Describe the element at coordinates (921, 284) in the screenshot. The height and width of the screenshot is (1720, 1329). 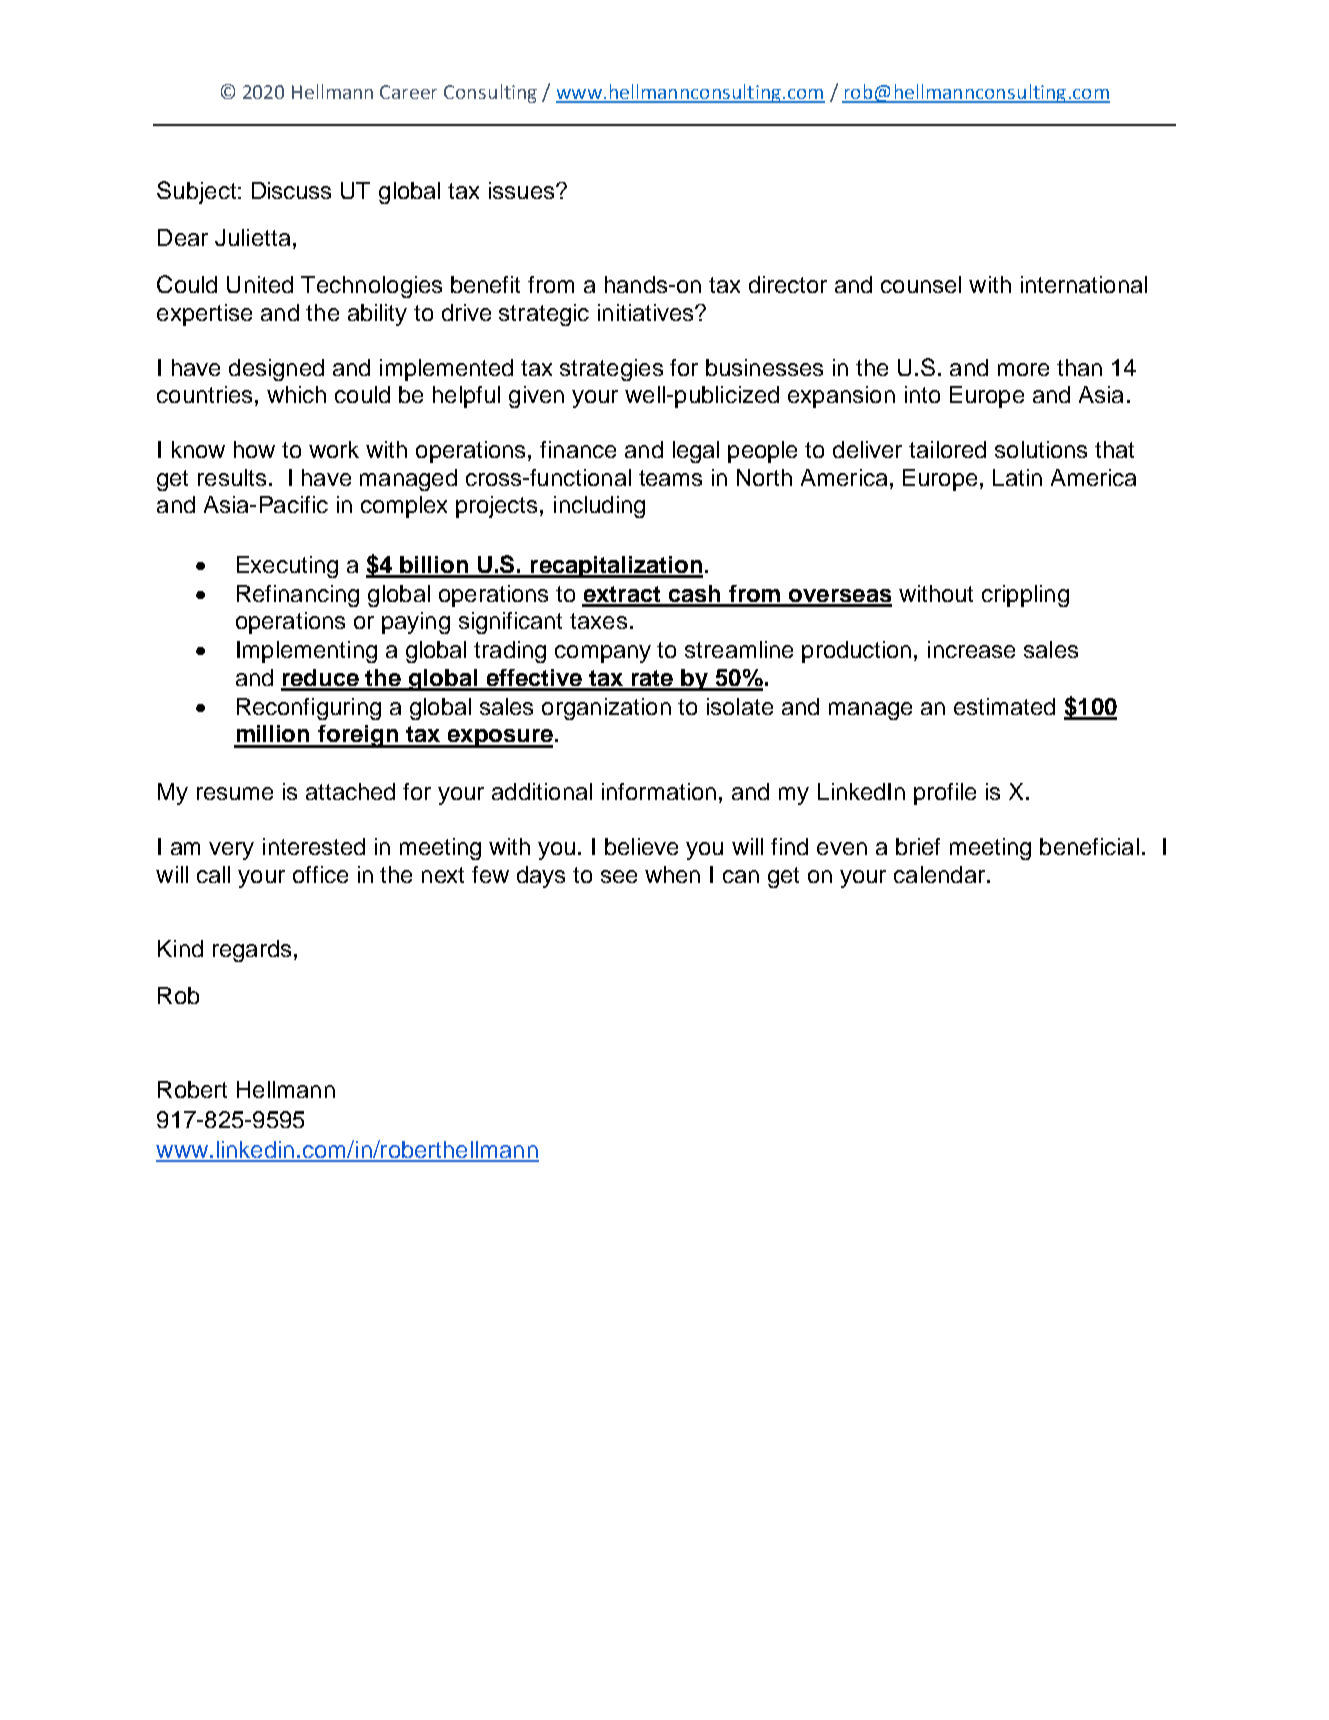
I see `counsel` at that location.
